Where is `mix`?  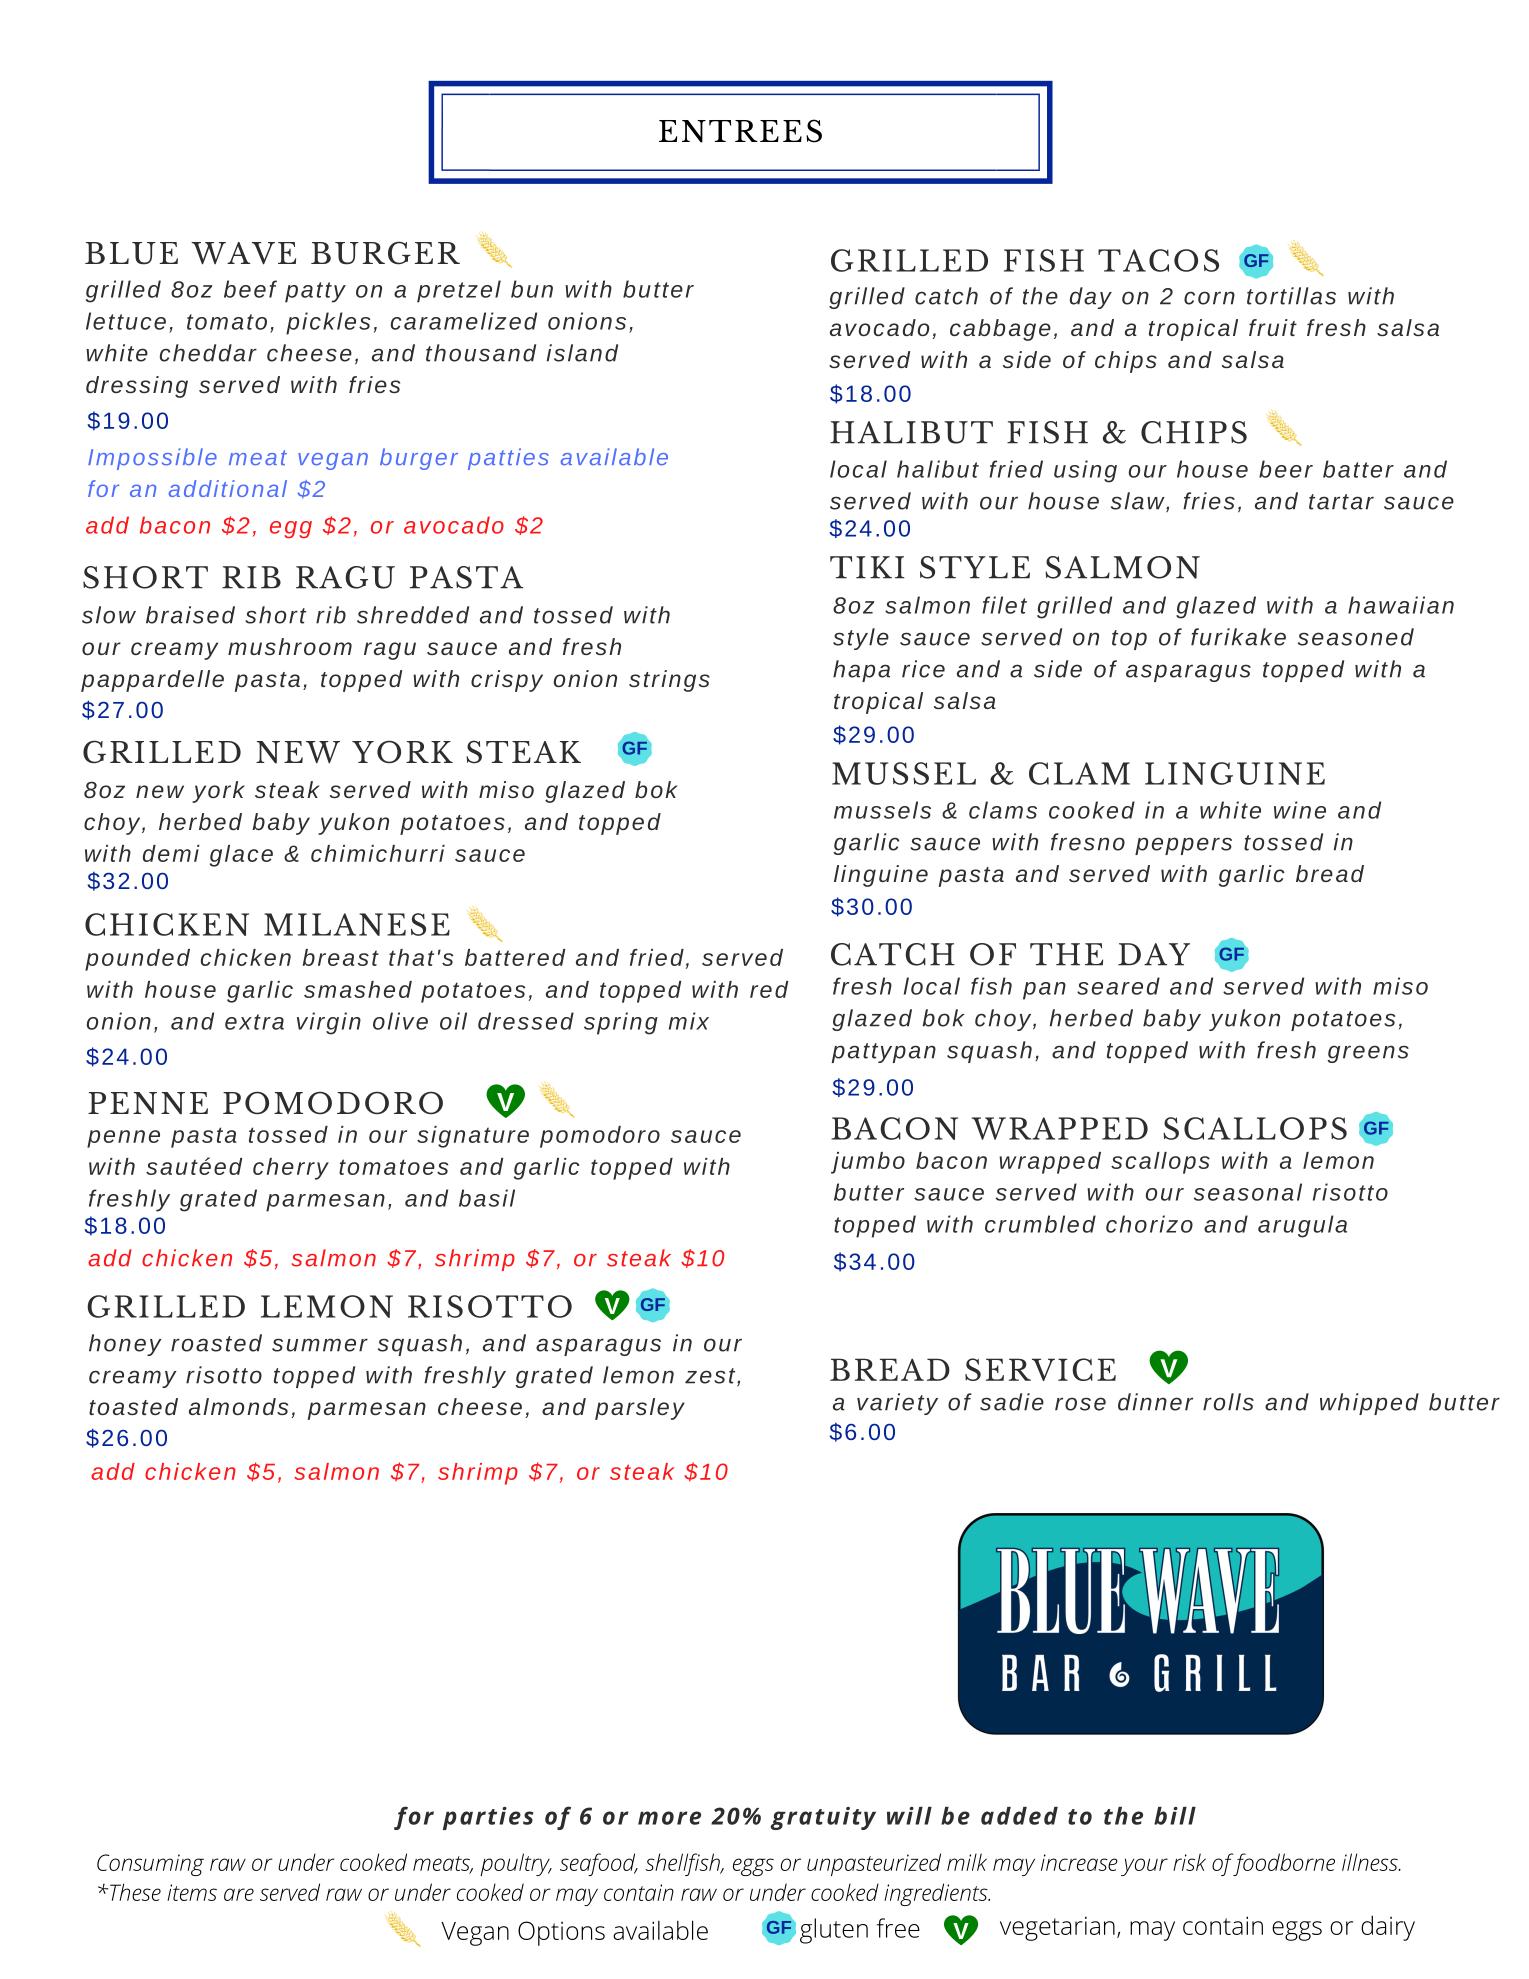 mix is located at coordinates (689, 1021).
